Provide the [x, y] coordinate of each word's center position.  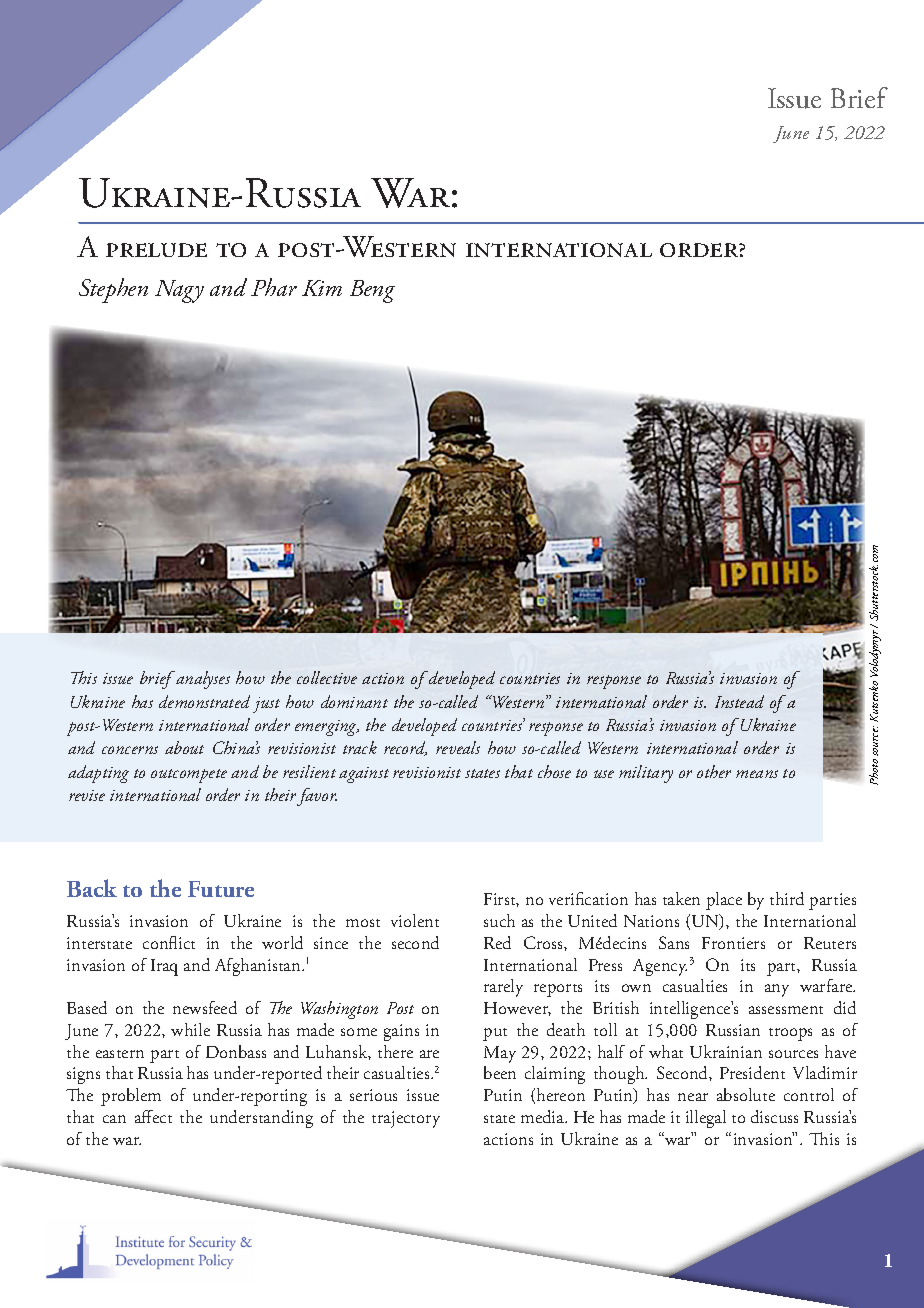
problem [131, 1097]
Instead [739, 701]
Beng [372, 291]
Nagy [179, 291]
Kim [322, 288]
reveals [458, 747]
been [500, 1072]
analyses [202, 680]
